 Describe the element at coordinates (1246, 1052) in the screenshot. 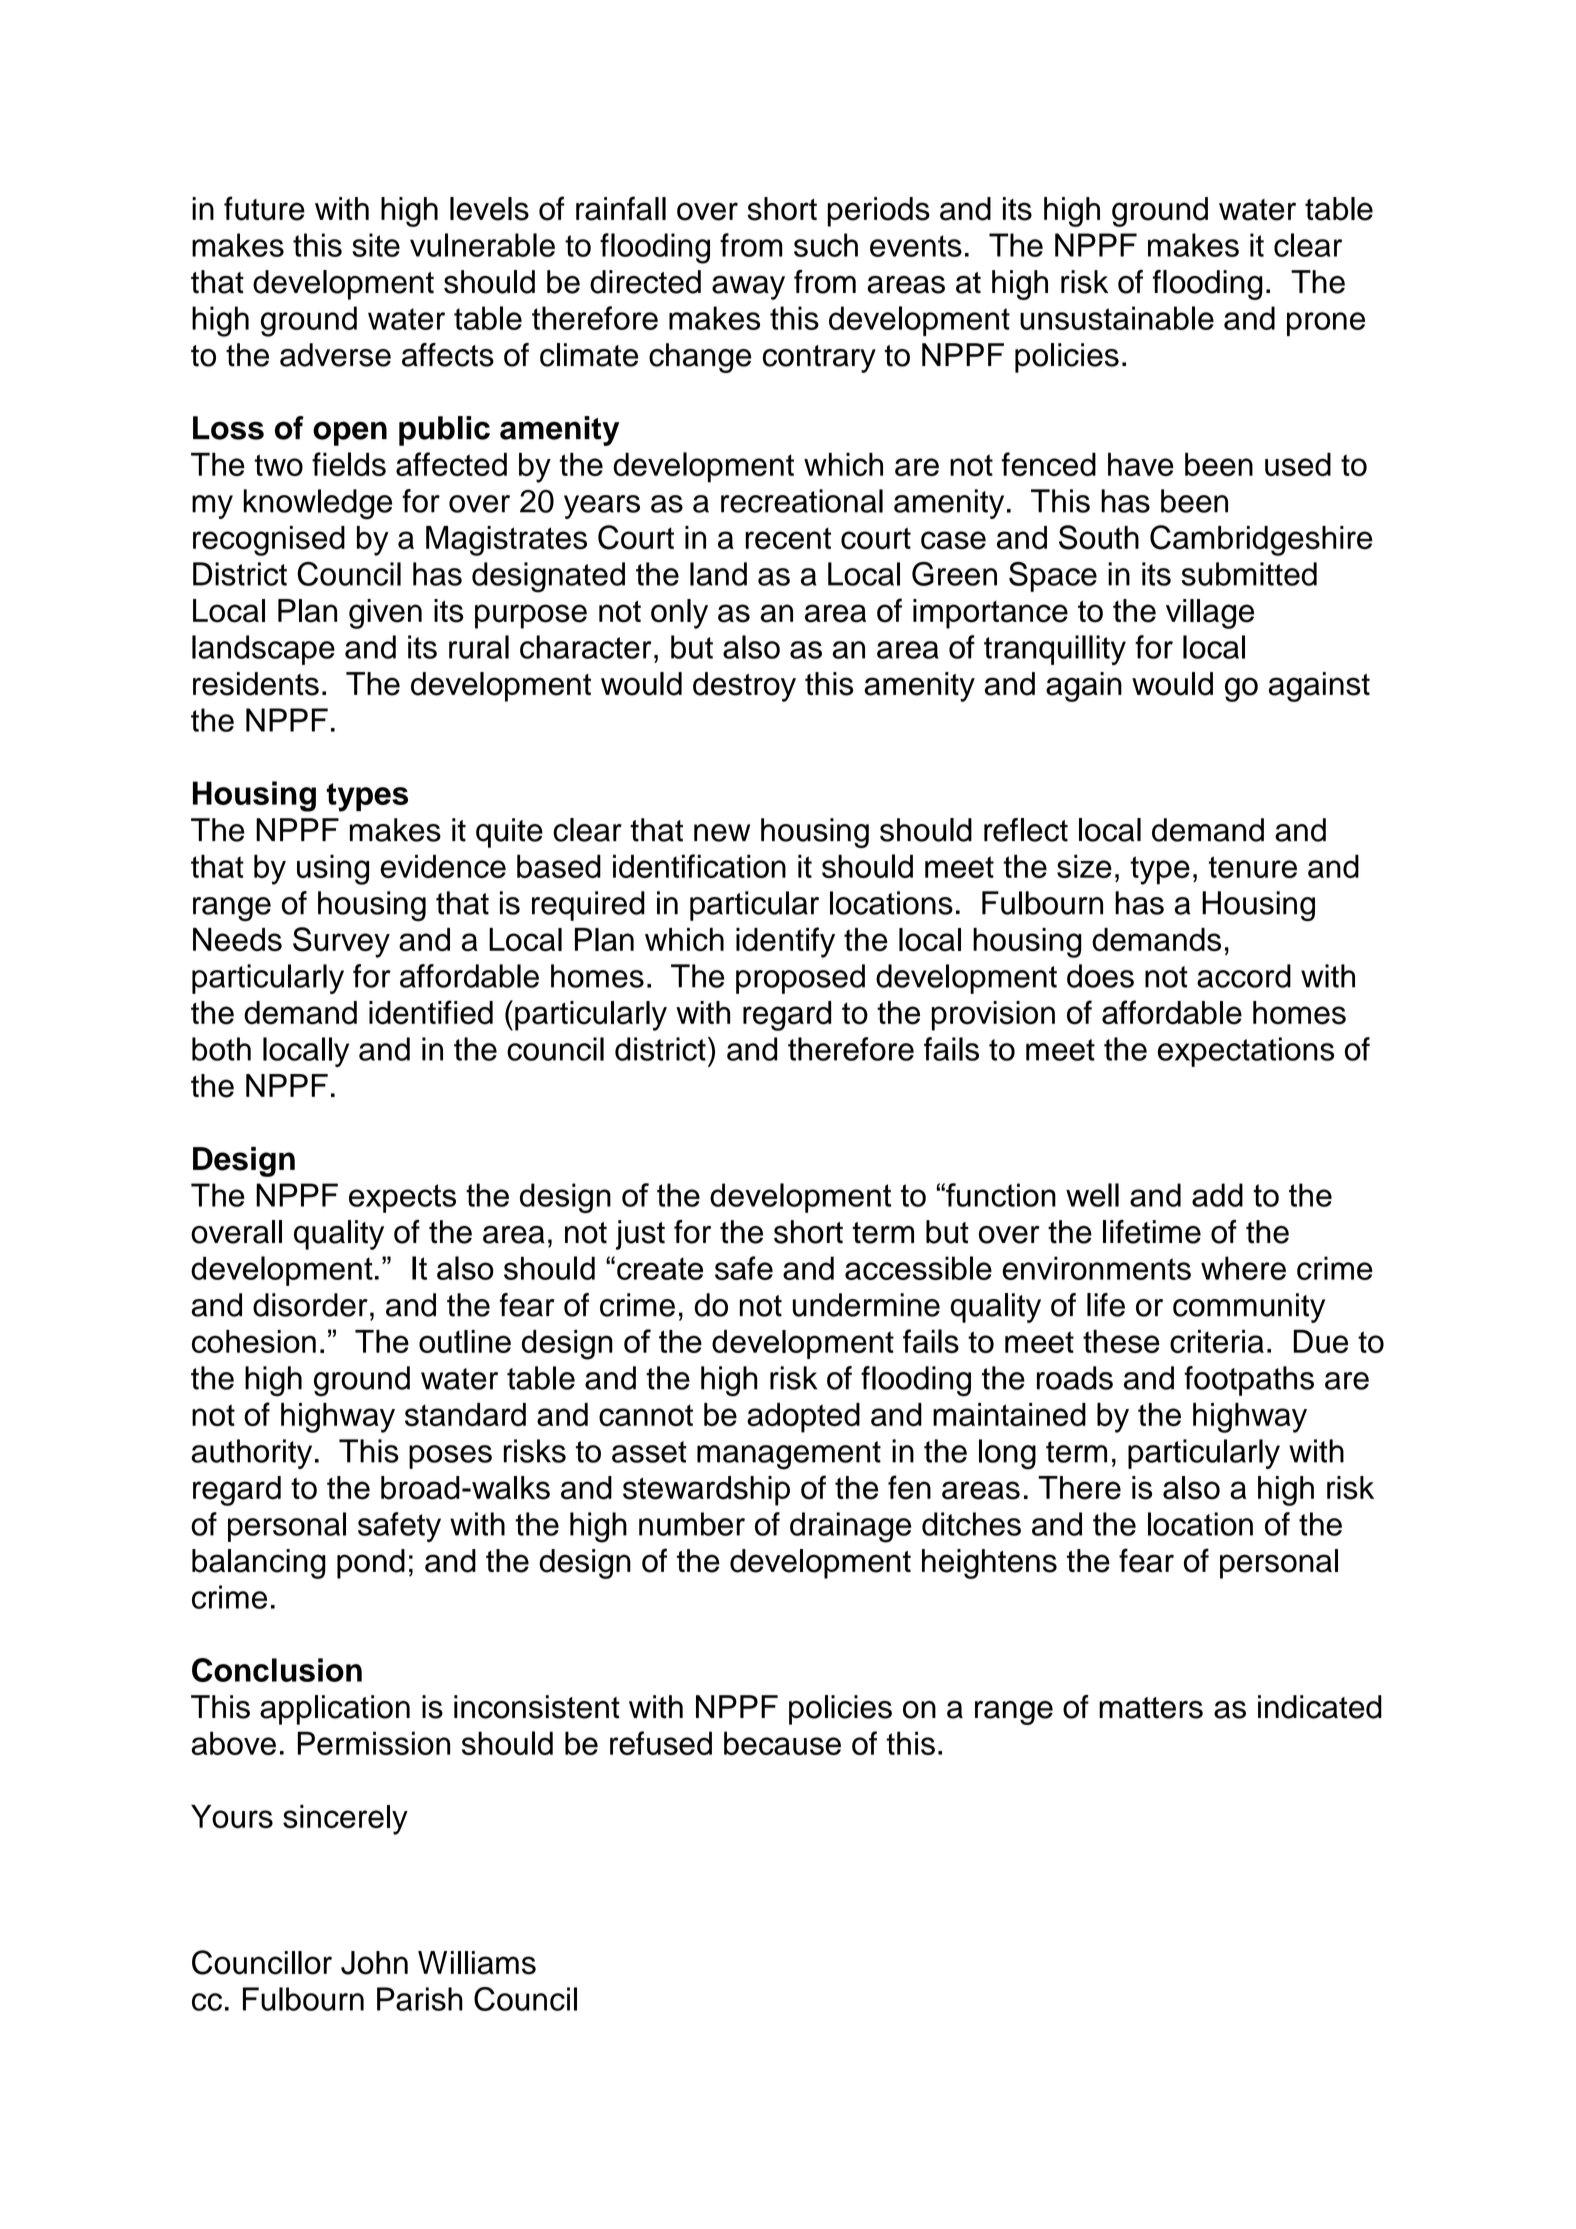

I see `expectations` at that location.
